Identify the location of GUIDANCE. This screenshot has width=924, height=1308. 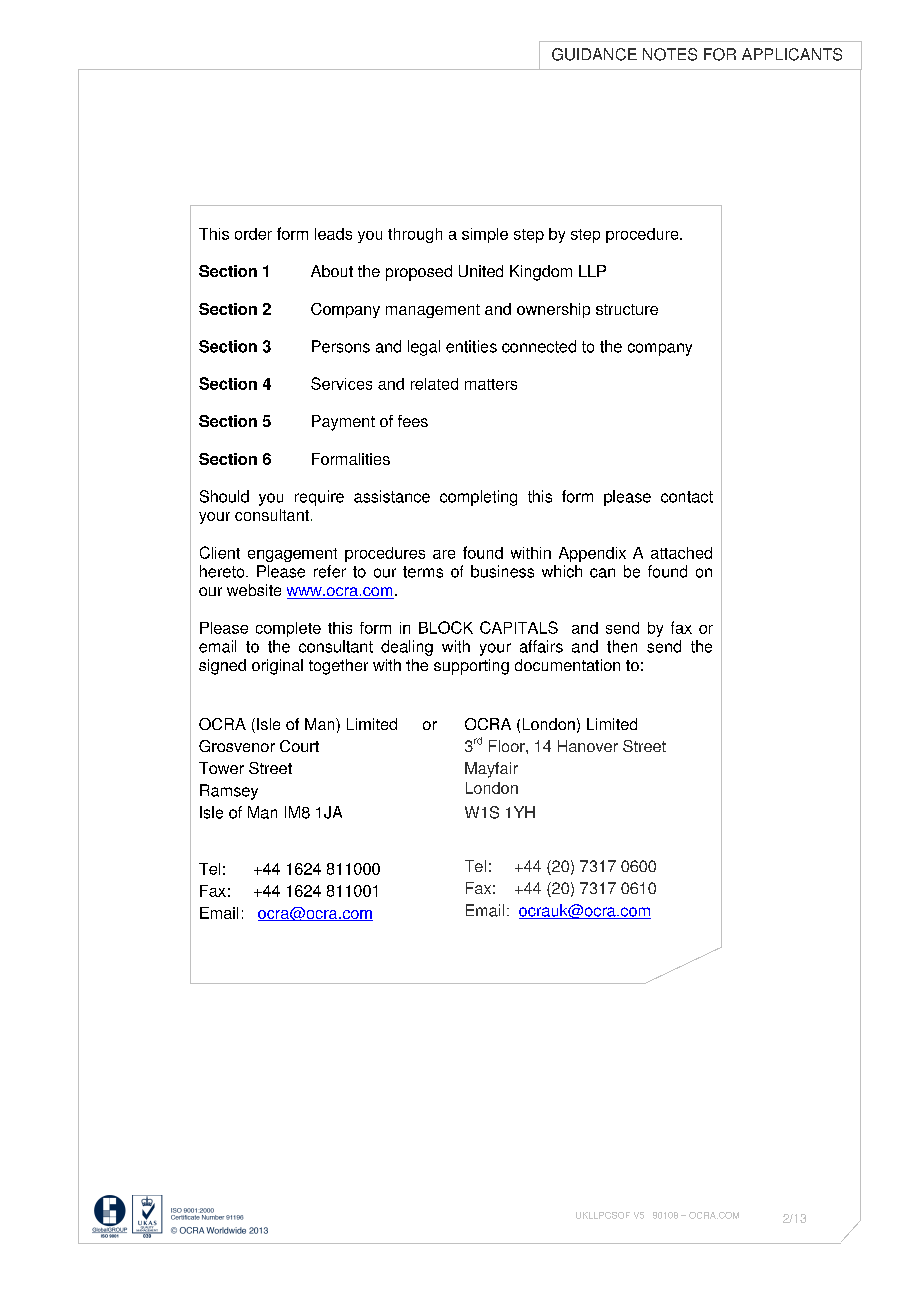
(594, 54).
